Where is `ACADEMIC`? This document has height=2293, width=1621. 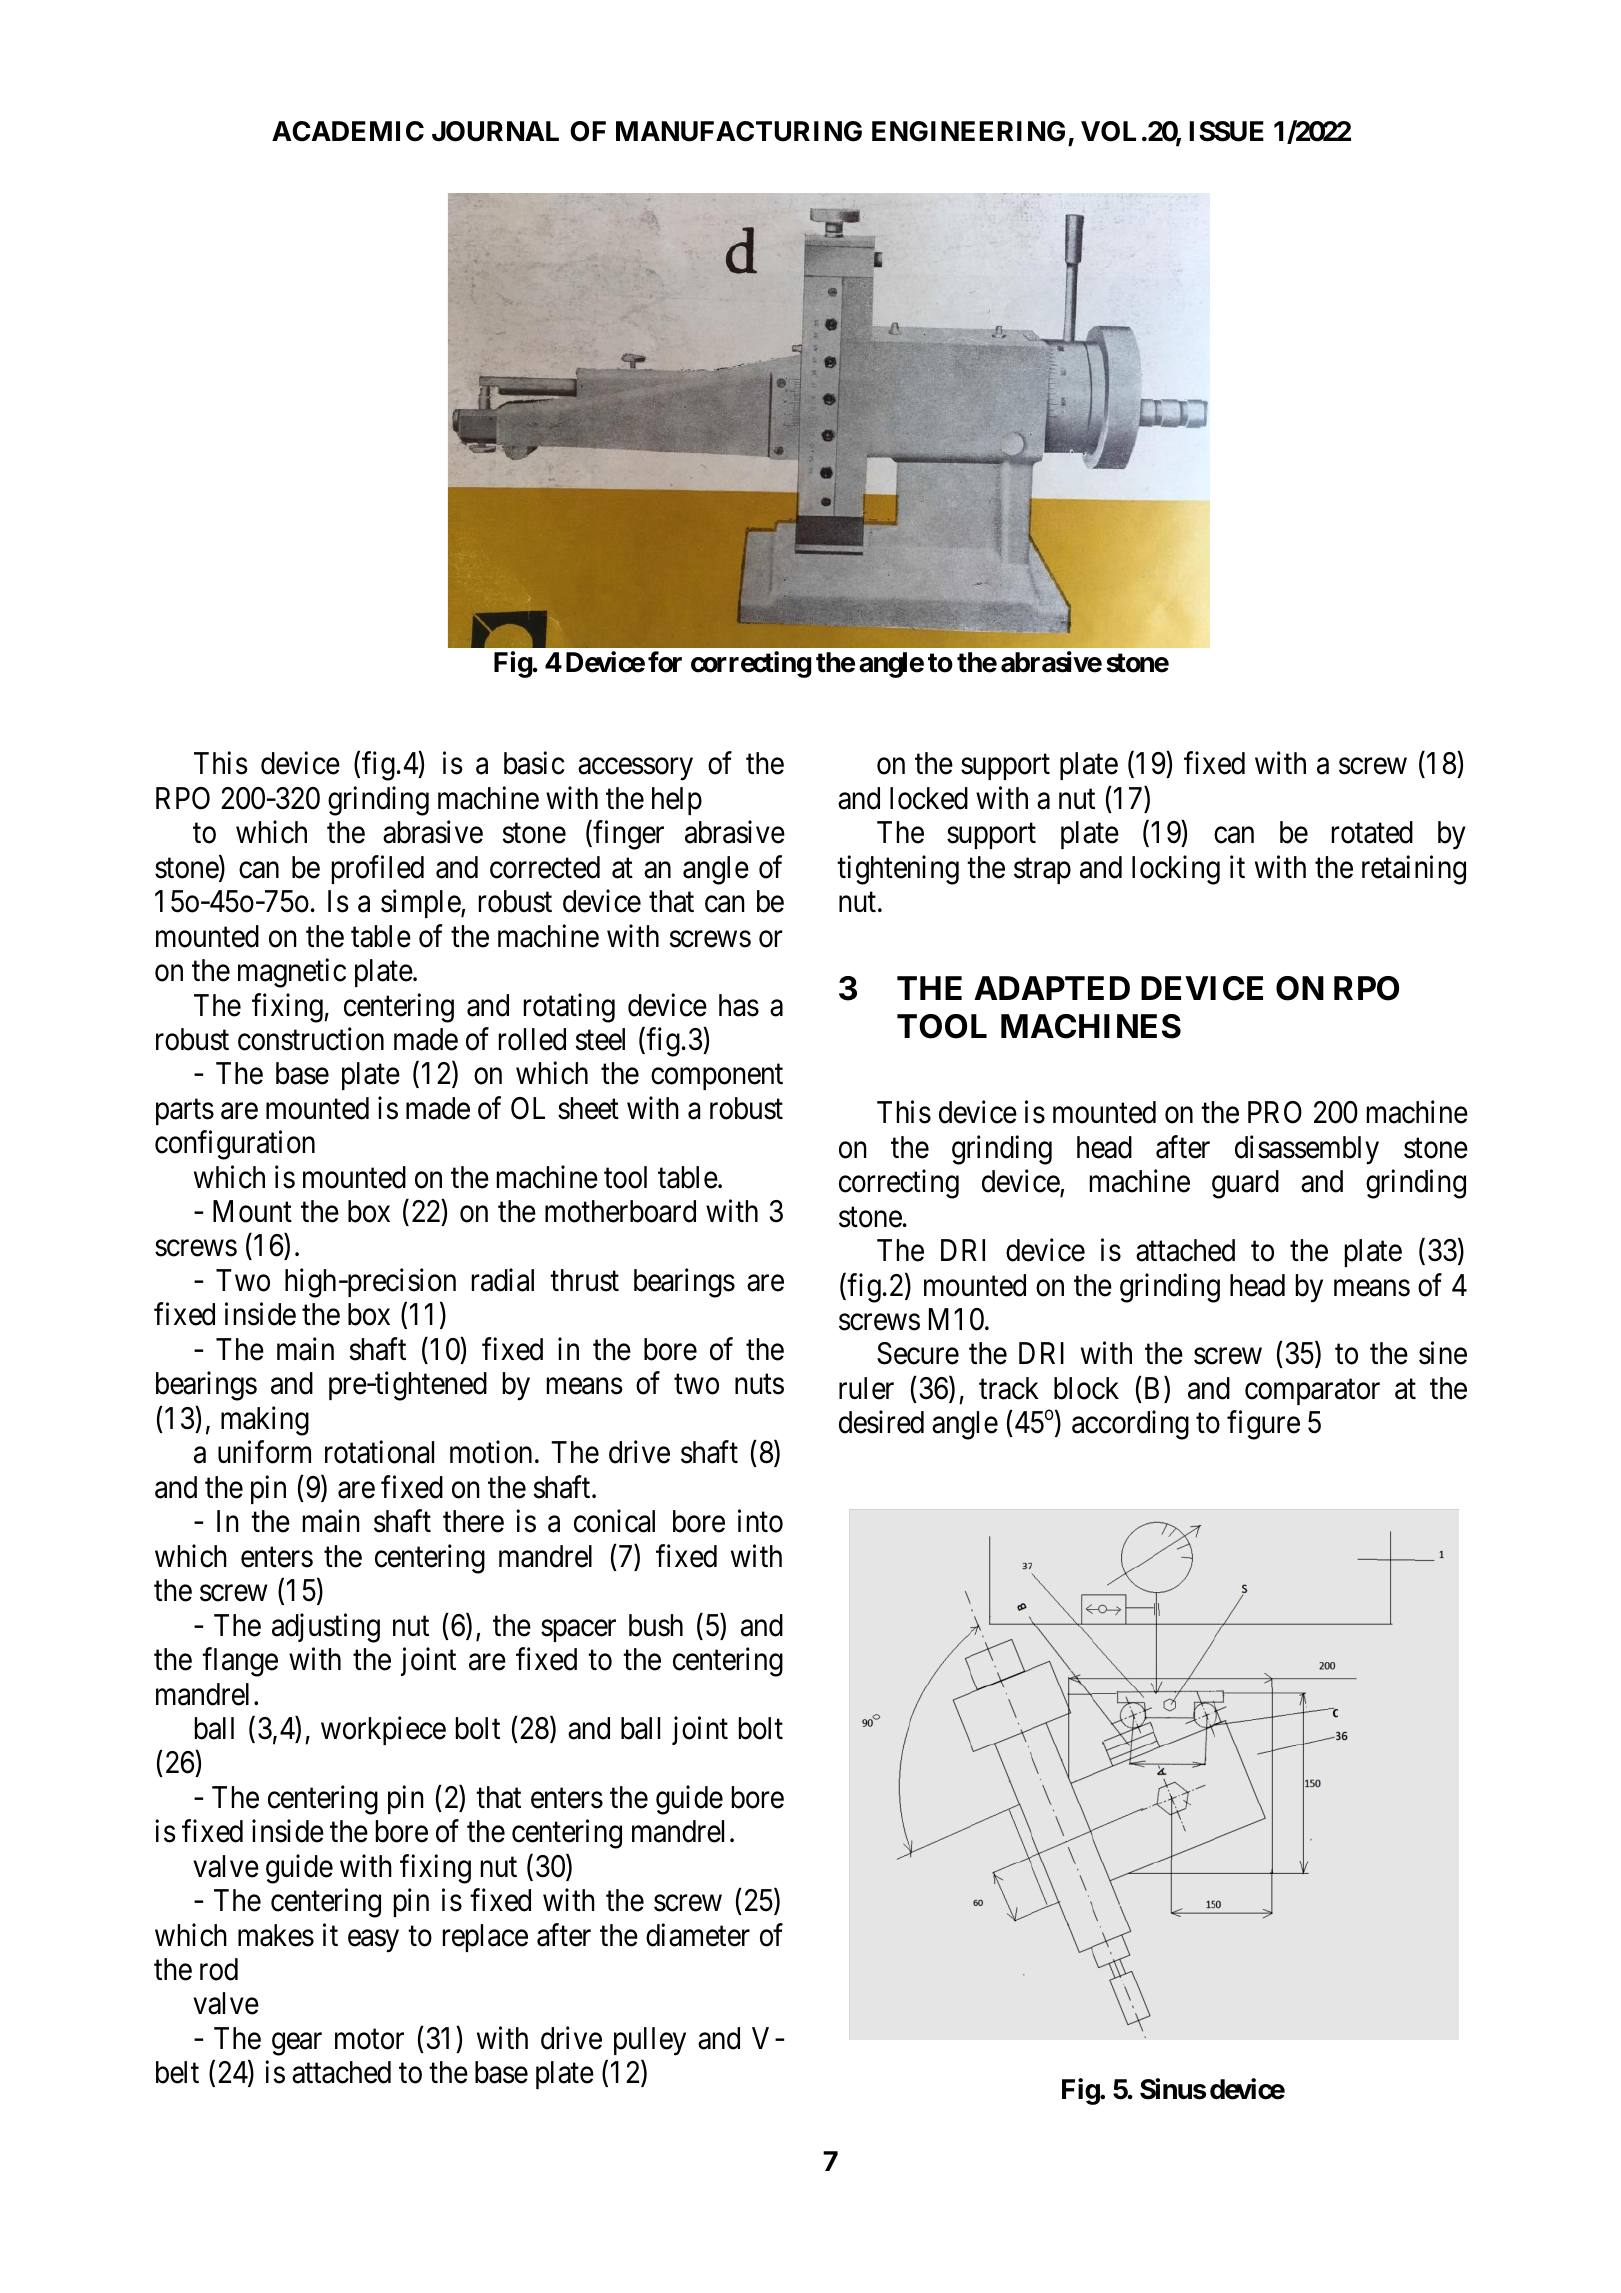 ACADEMIC is located at coordinates (348, 131).
